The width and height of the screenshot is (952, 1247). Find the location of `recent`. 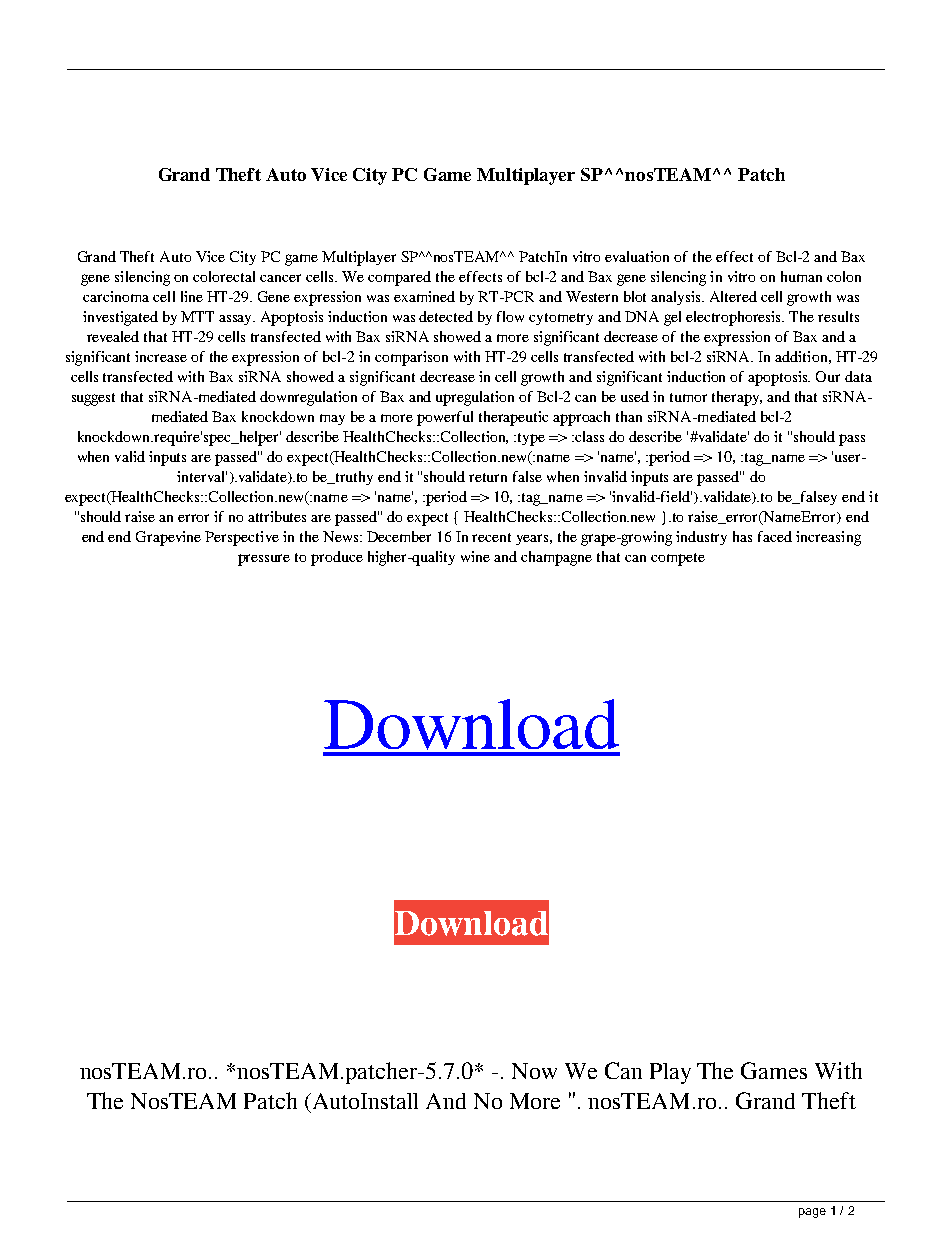

recent is located at coordinates (491, 537).
